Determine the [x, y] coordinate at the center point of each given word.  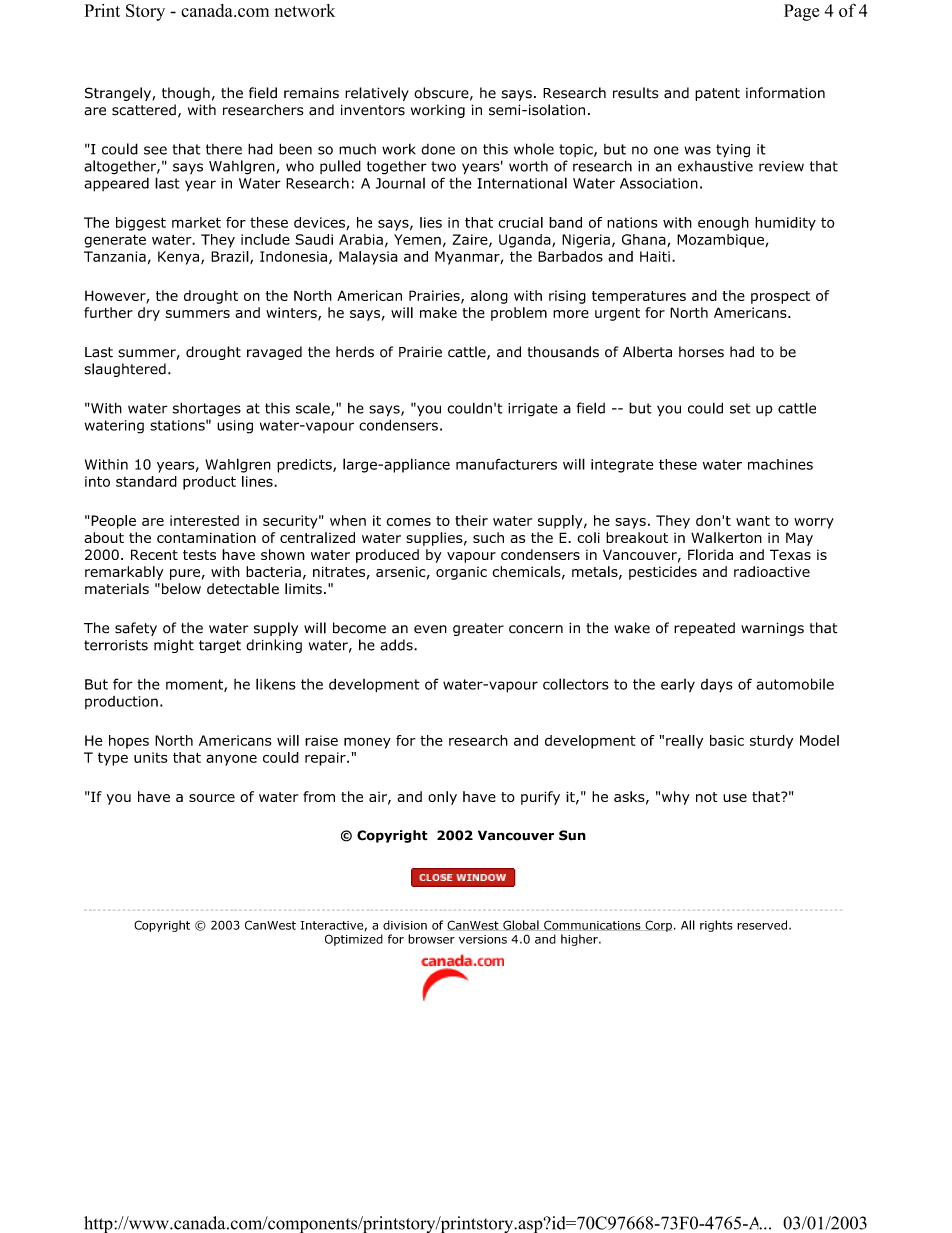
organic [461, 573]
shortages [207, 409]
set [740, 408]
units [151, 757]
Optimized [354, 940]
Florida [710, 554]
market [196, 222]
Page [801, 12]
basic [727, 740]
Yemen [417, 239]
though [186, 94]
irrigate [533, 410]
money [367, 743]
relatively [377, 94]
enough [723, 224]
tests [199, 555]
